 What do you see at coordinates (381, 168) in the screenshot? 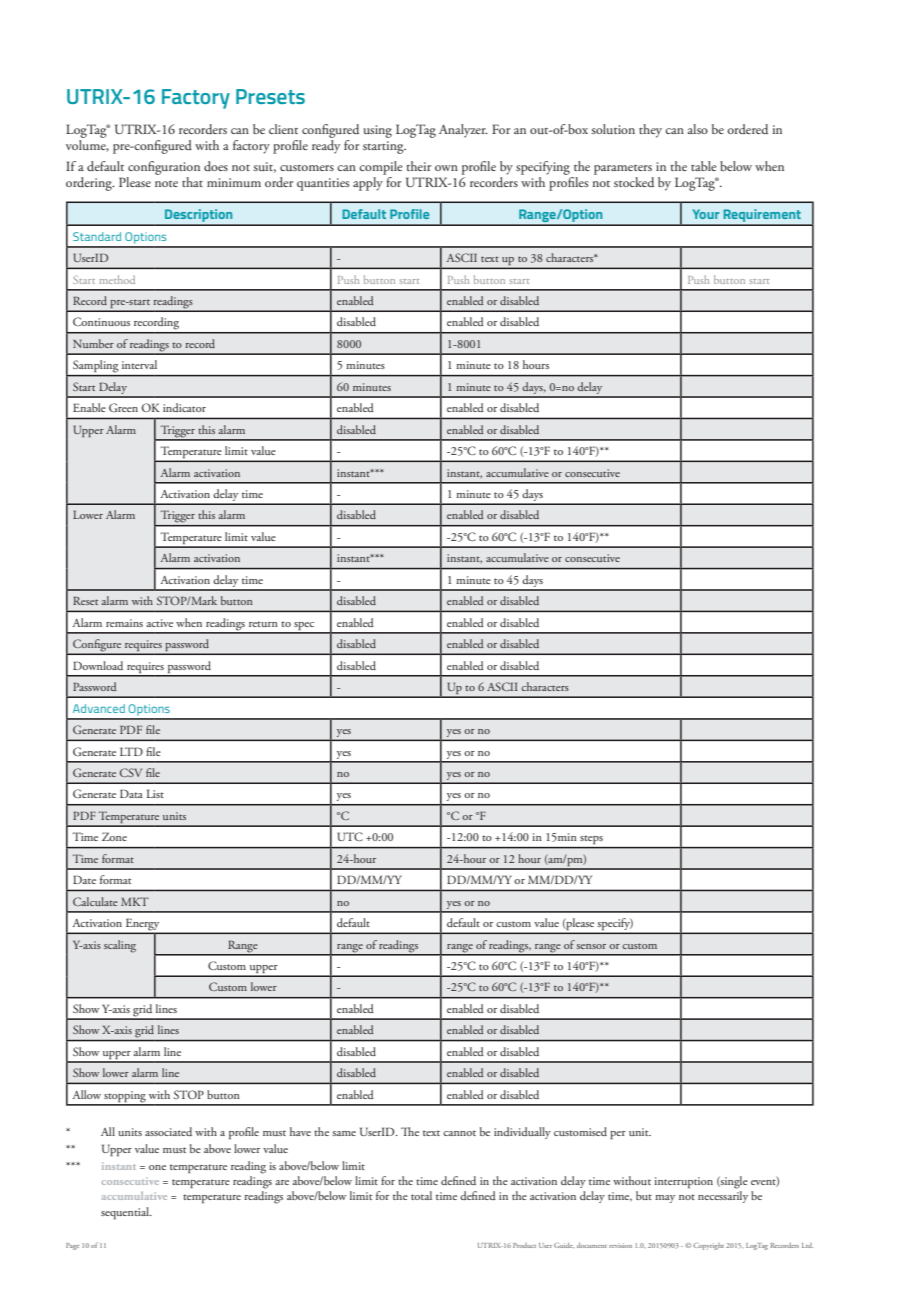
I see `compile` at bounding box center [381, 168].
